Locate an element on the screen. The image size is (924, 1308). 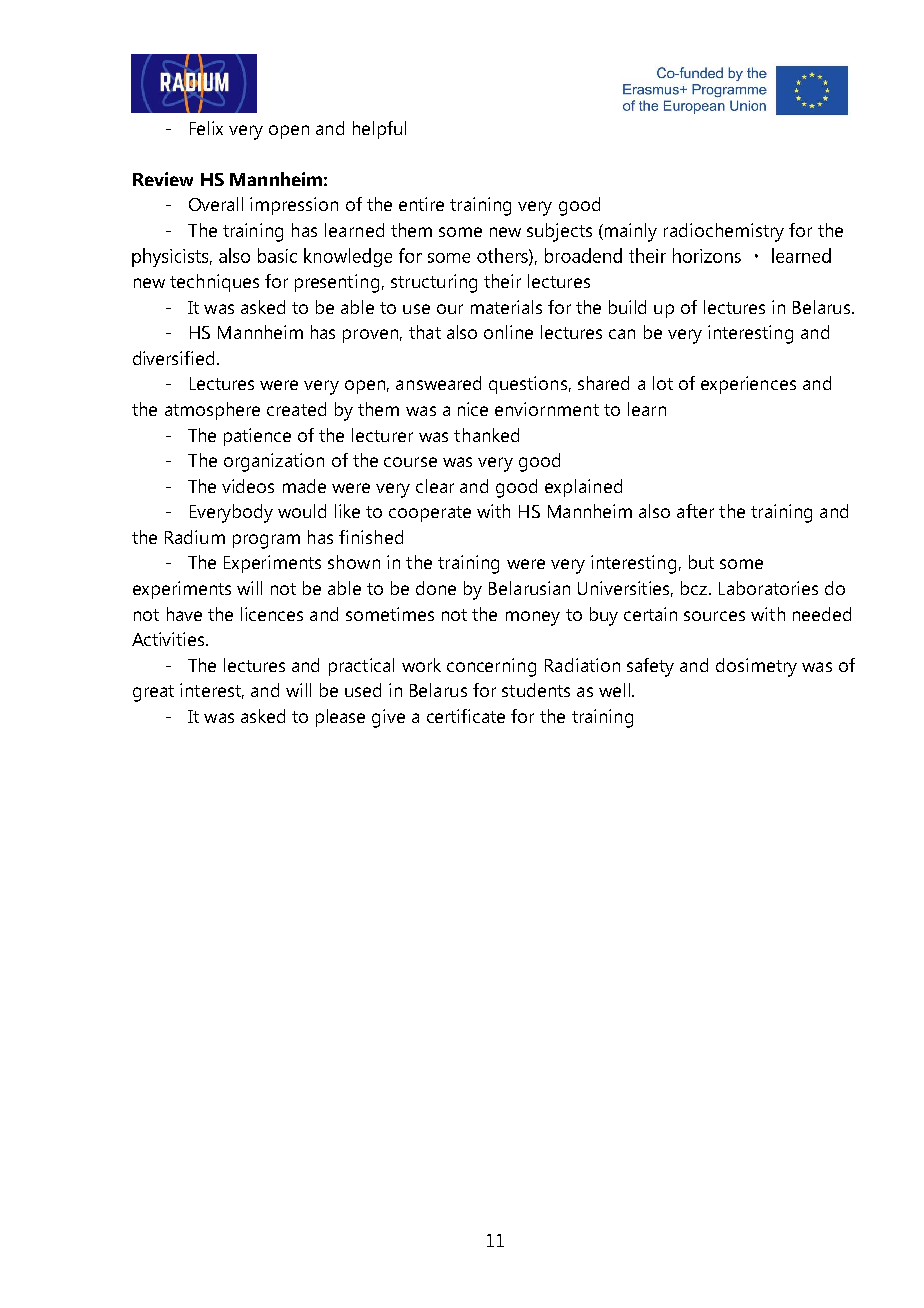
certificate is located at coordinates (466, 716).
